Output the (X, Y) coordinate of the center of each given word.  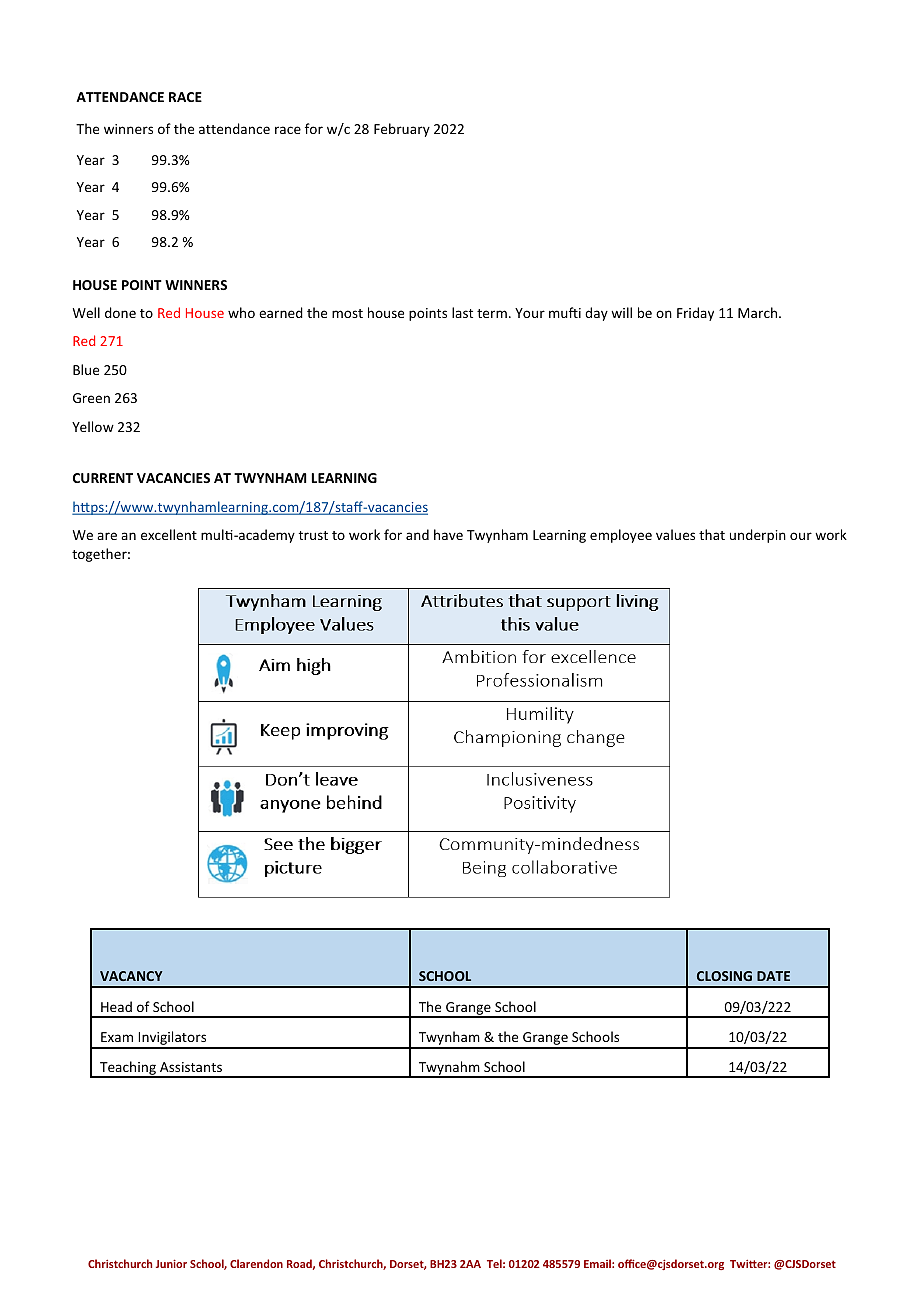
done (120, 312)
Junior (171, 1263)
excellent (169, 534)
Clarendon (256, 1263)
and (417, 534)
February (402, 130)
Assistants (191, 1067)
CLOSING (724, 976)
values (675, 534)
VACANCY (131, 976)
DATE (773, 976)
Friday (695, 314)
